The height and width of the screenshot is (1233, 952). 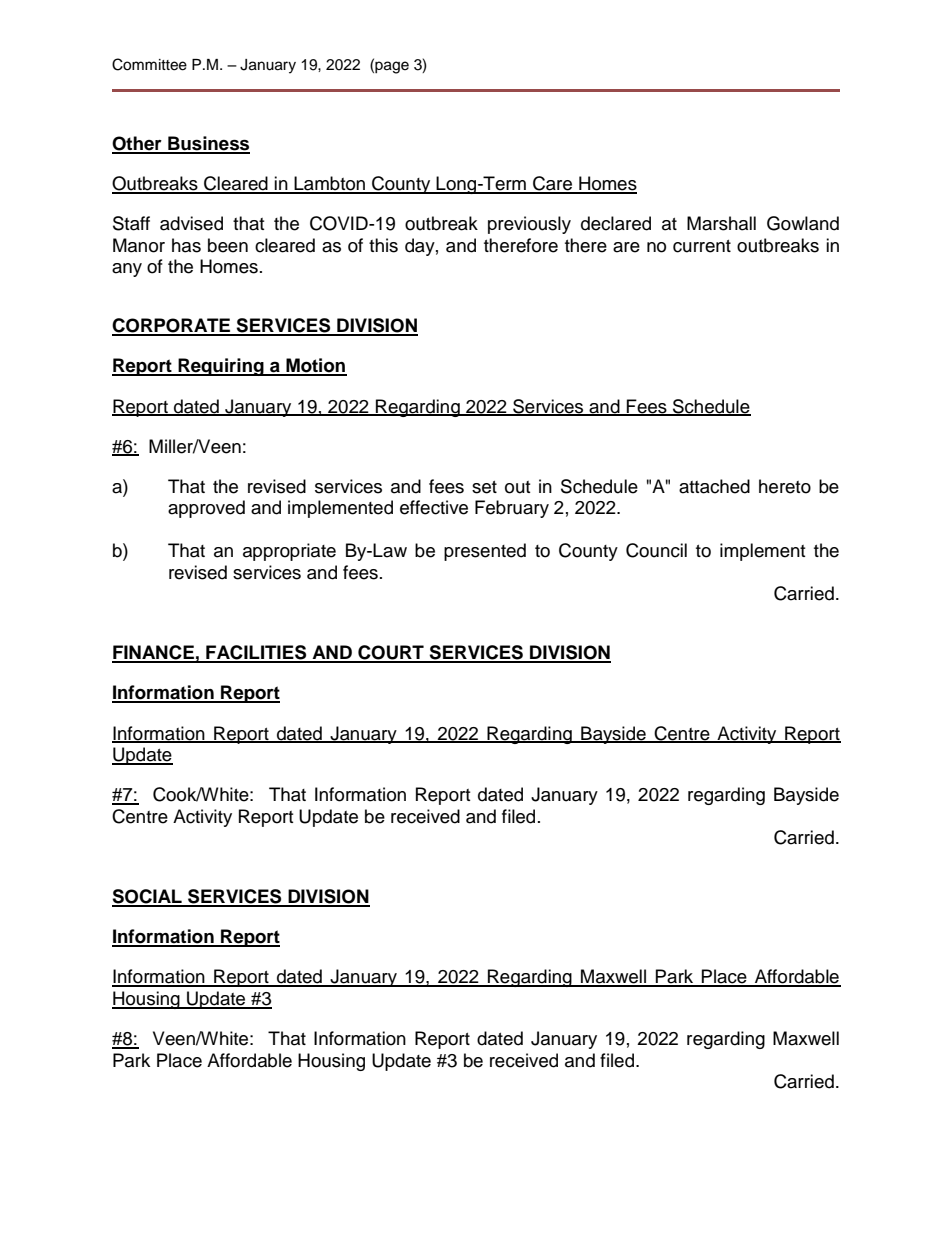 What do you see at coordinates (656, 550) in the screenshot?
I see `Council` at bounding box center [656, 550].
